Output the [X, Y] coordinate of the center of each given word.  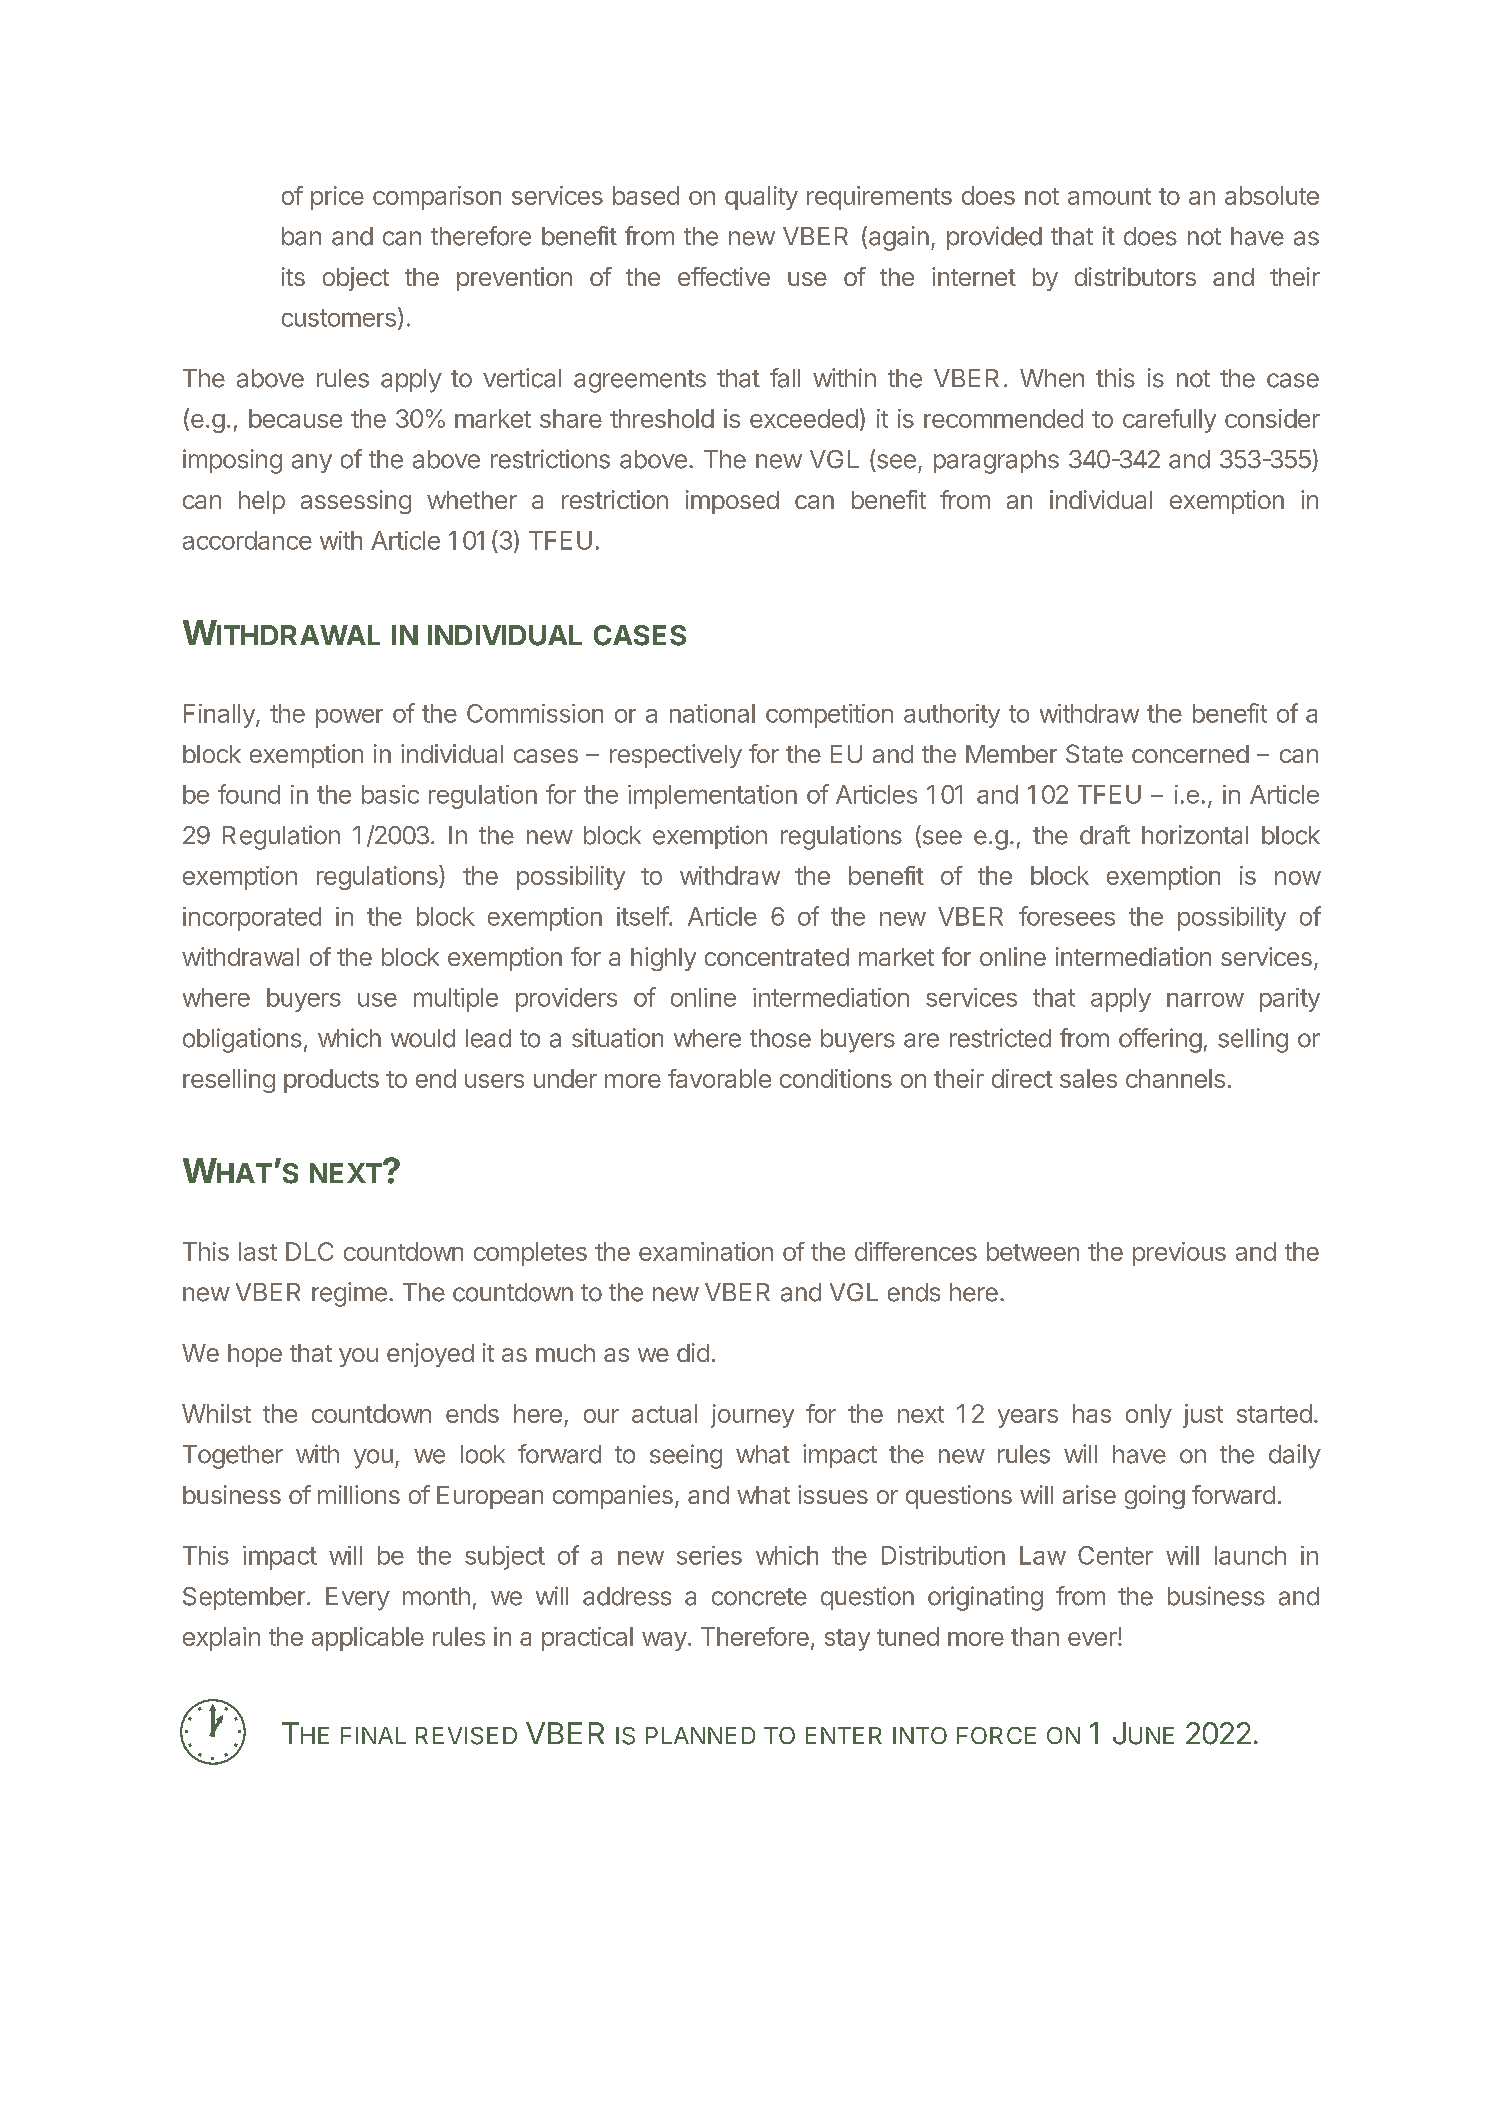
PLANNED [700, 1735]
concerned [1190, 754]
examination [706, 1251]
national [712, 713]
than [1035, 1636]
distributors [1135, 276]
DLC [309, 1251]
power [349, 718]
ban [301, 236]
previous [1179, 1254]
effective [724, 276]
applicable [368, 1639]
